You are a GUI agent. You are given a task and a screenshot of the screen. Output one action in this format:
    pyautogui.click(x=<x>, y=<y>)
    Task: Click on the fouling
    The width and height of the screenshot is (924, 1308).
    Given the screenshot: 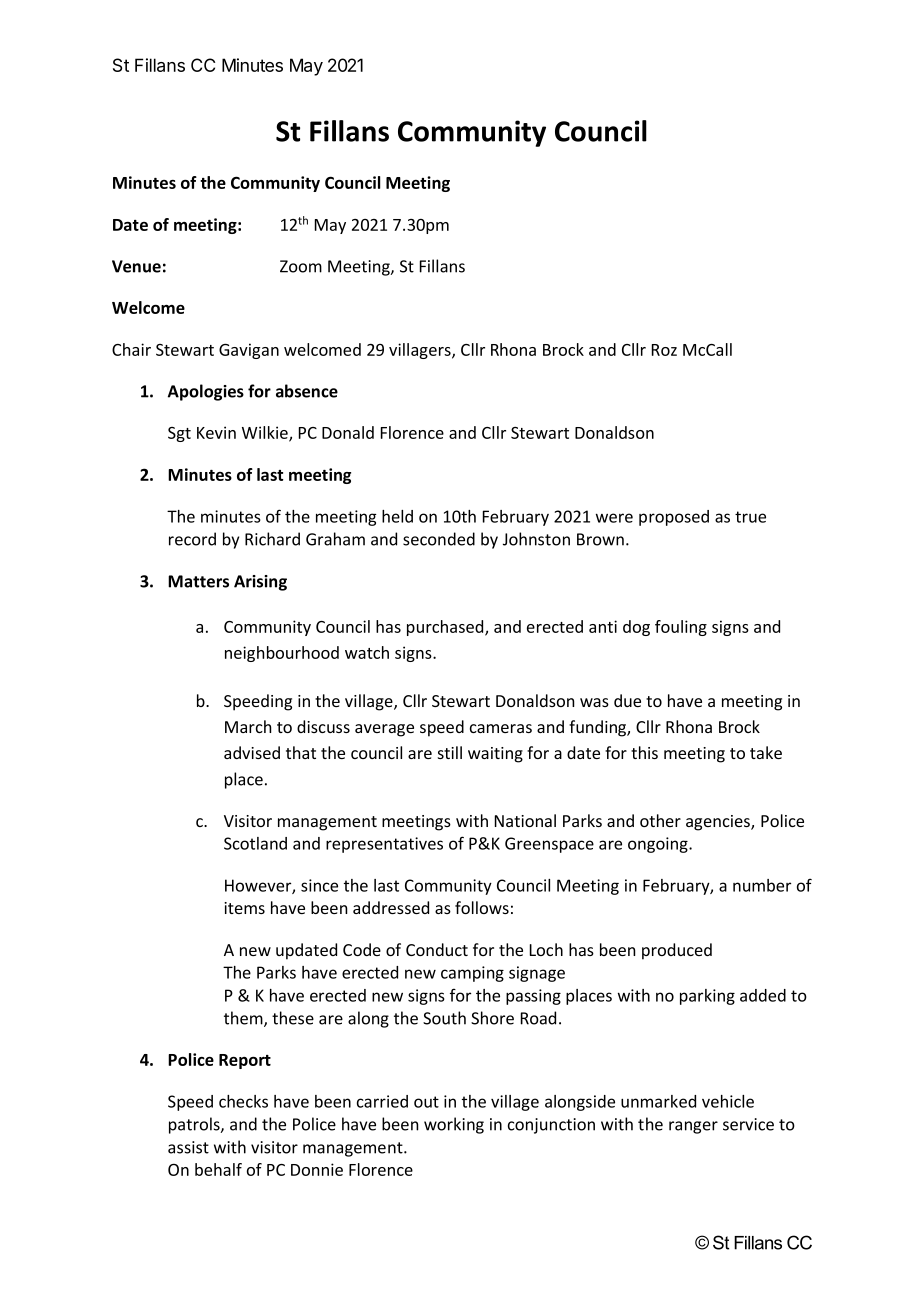 What is the action you would take?
    pyautogui.click(x=681, y=628)
